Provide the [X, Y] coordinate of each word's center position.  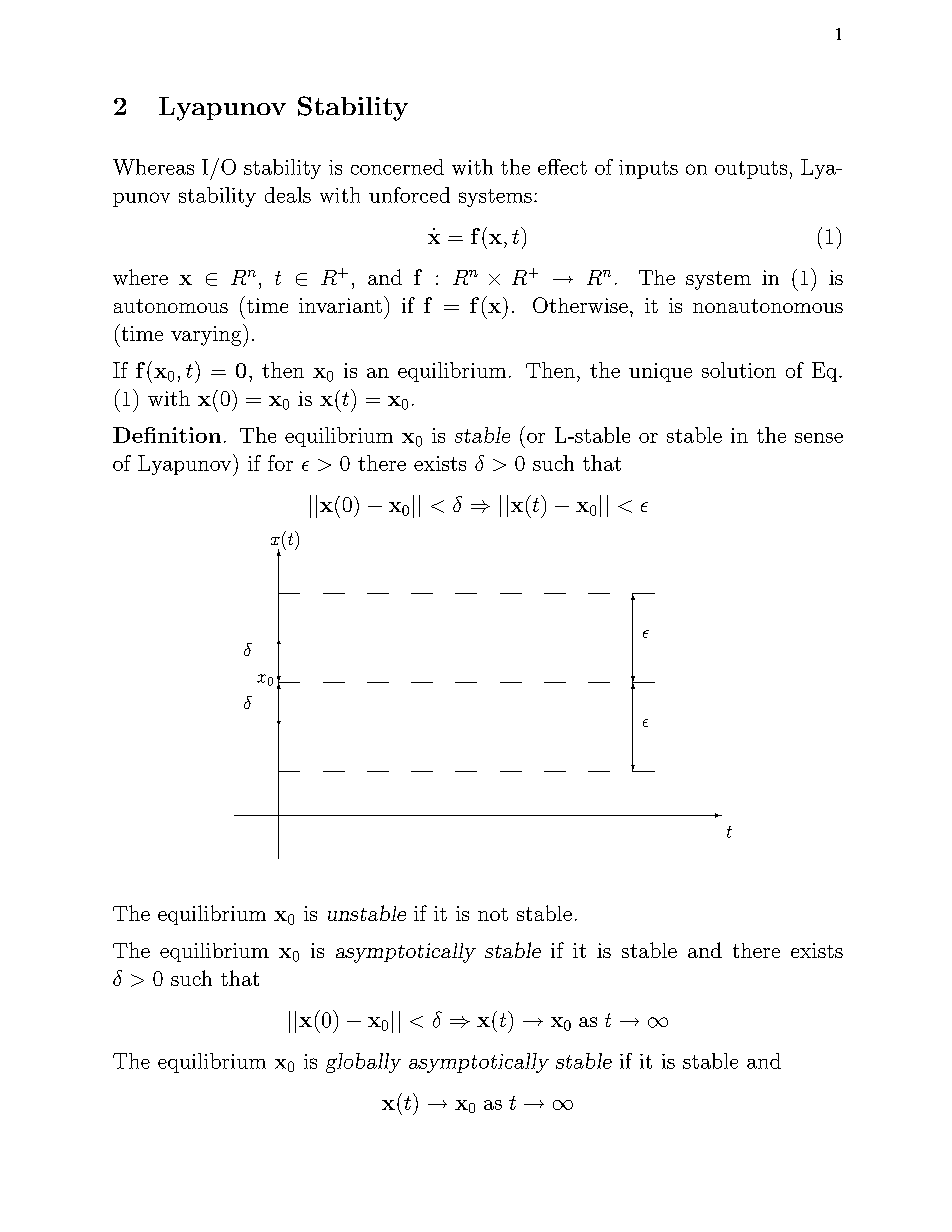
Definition [167, 435]
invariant [340, 305]
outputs [751, 170]
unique [660, 372]
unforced [409, 195]
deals [288, 195]
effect [562, 167]
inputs [648, 169]
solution [739, 370]
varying [207, 335]
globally [363, 1063]
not [493, 914]
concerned [397, 167]
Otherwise [580, 305]
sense [819, 438]
